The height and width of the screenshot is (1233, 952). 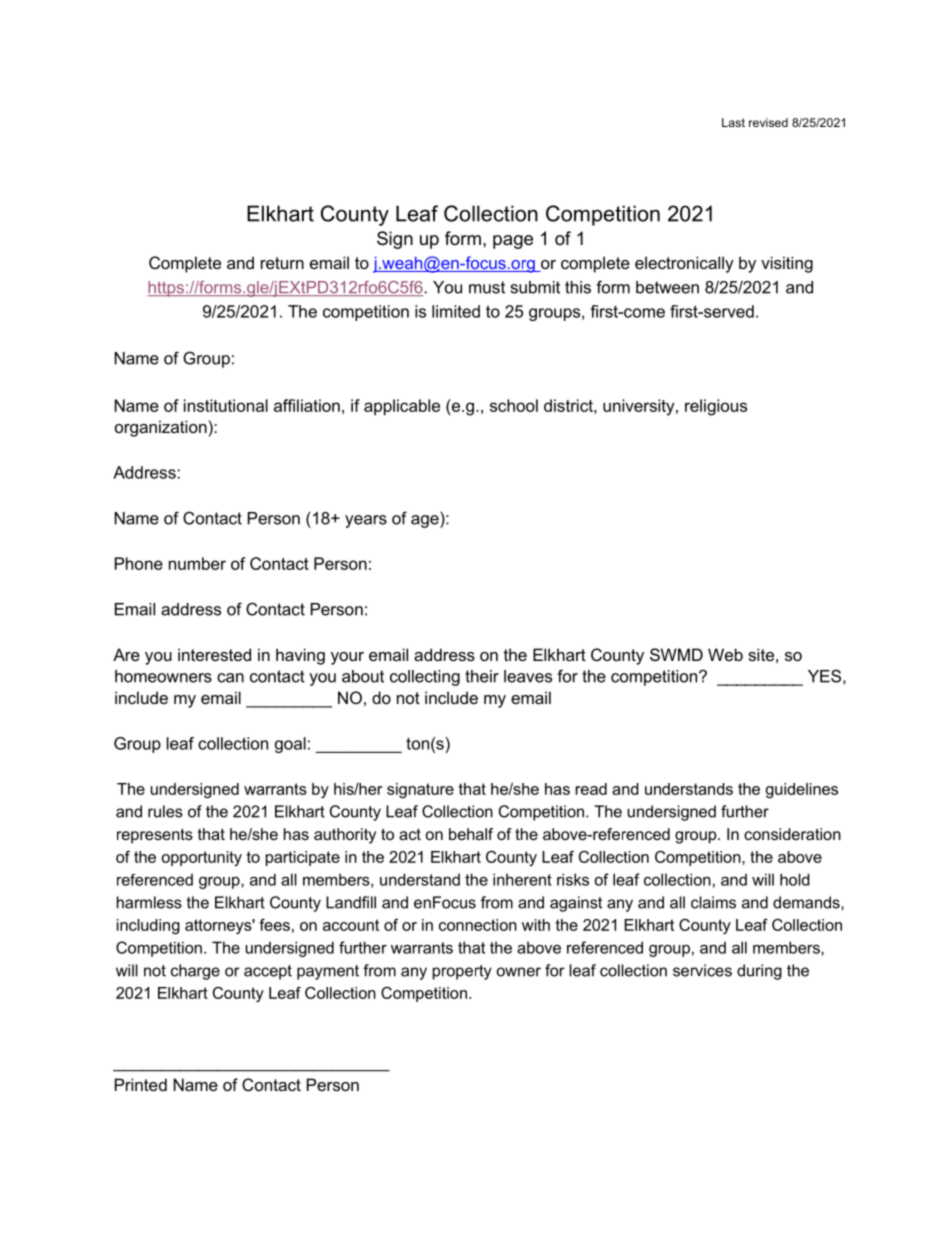 What do you see at coordinates (282, 263) in the screenshot?
I see `return` at bounding box center [282, 263].
